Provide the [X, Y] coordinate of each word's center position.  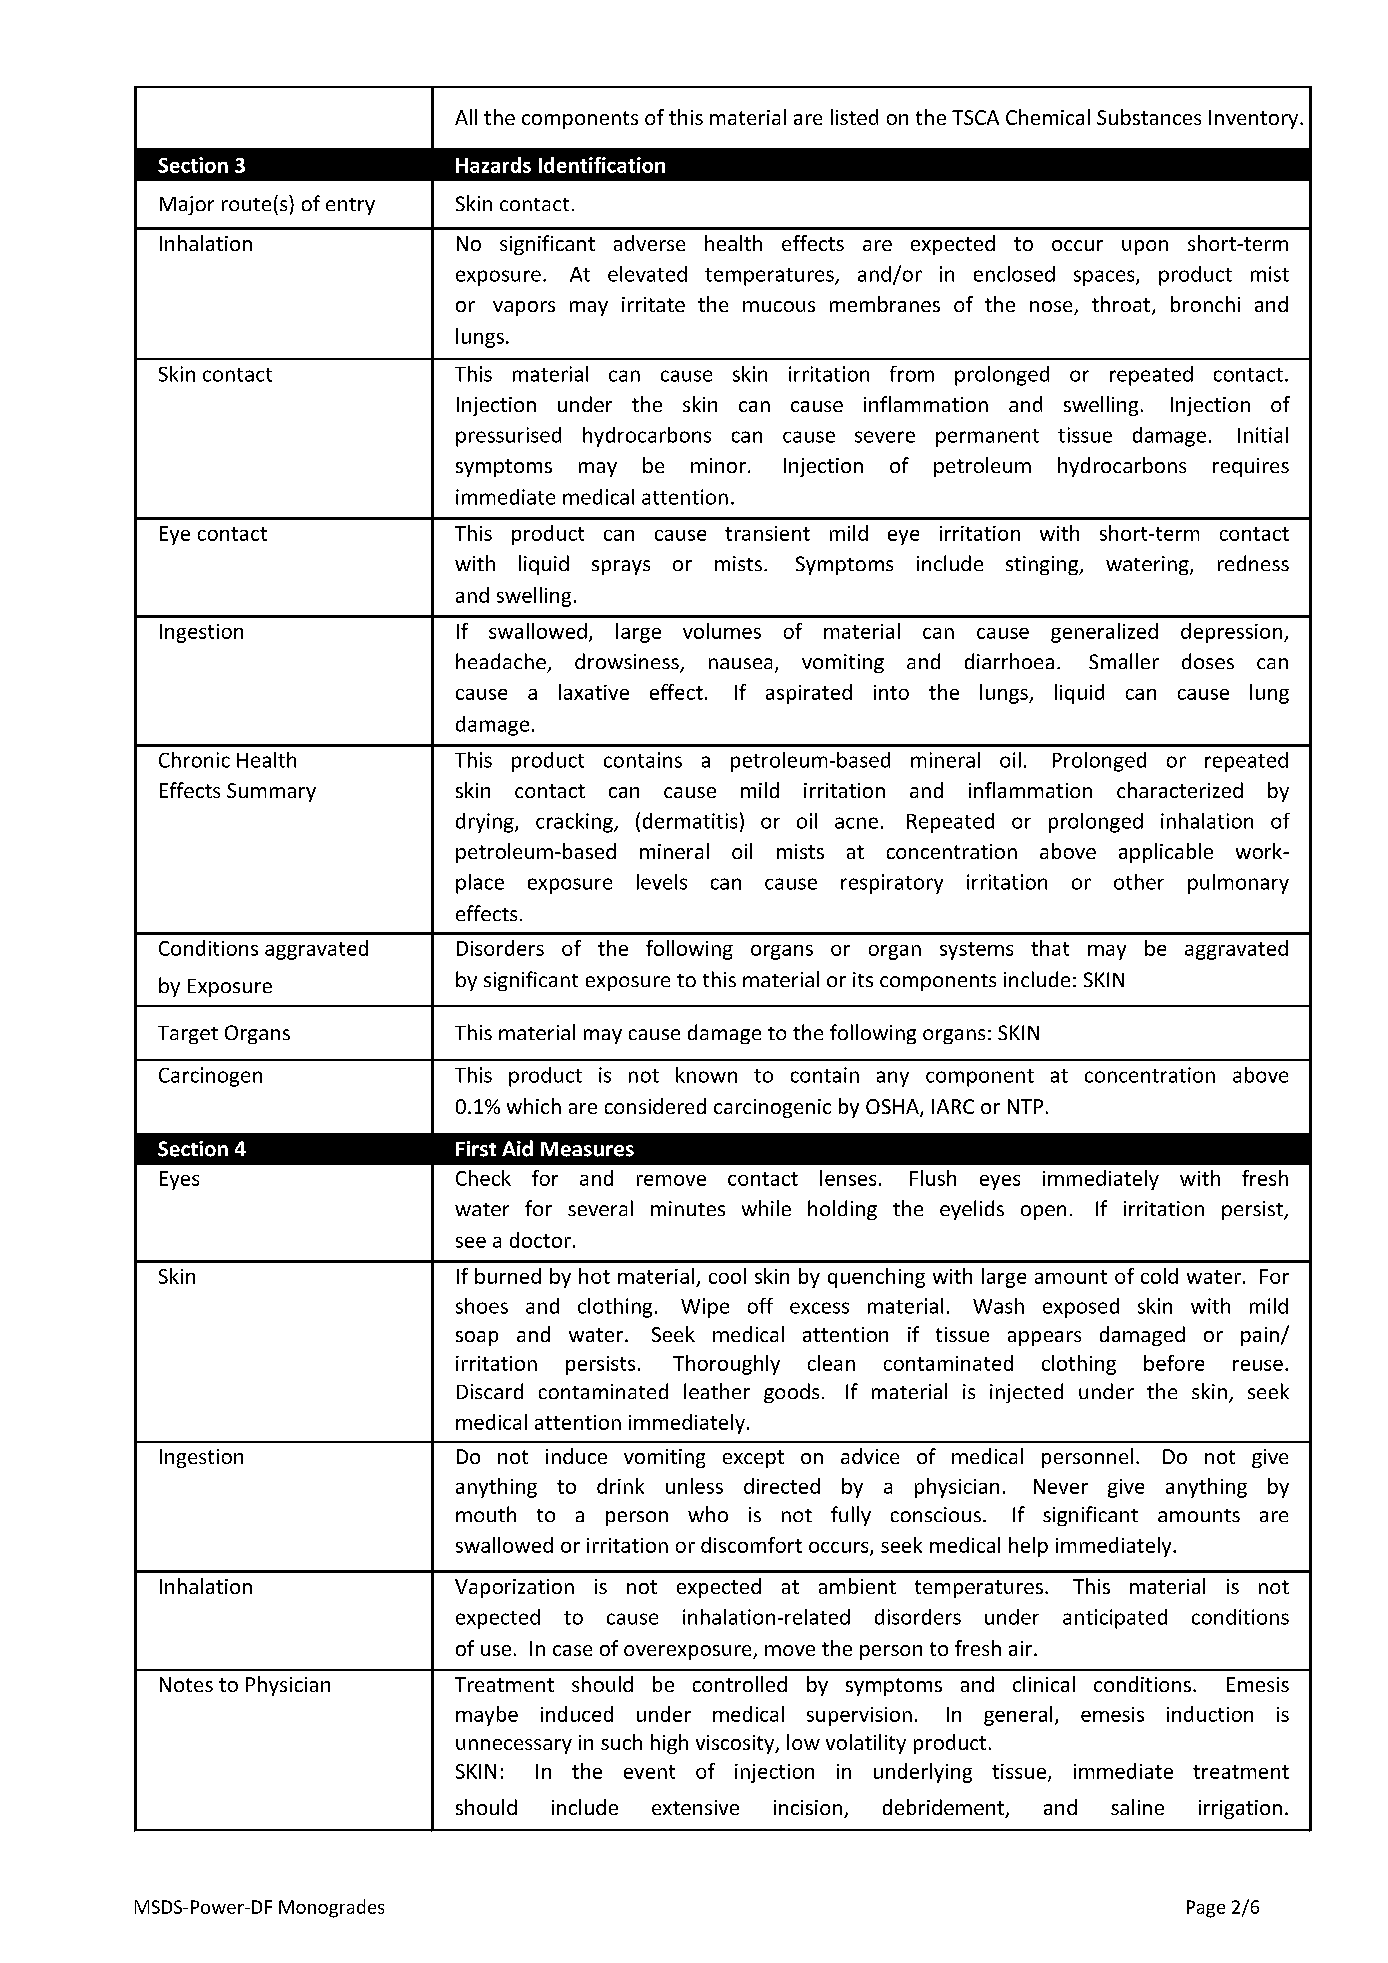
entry [350, 206]
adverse [649, 243]
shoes [482, 1306]
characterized [1180, 790]
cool [727, 1276]
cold [1159, 1276]
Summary [271, 792]
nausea [740, 663]
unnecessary [514, 1746]
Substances [1149, 117]
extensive [695, 1807]
